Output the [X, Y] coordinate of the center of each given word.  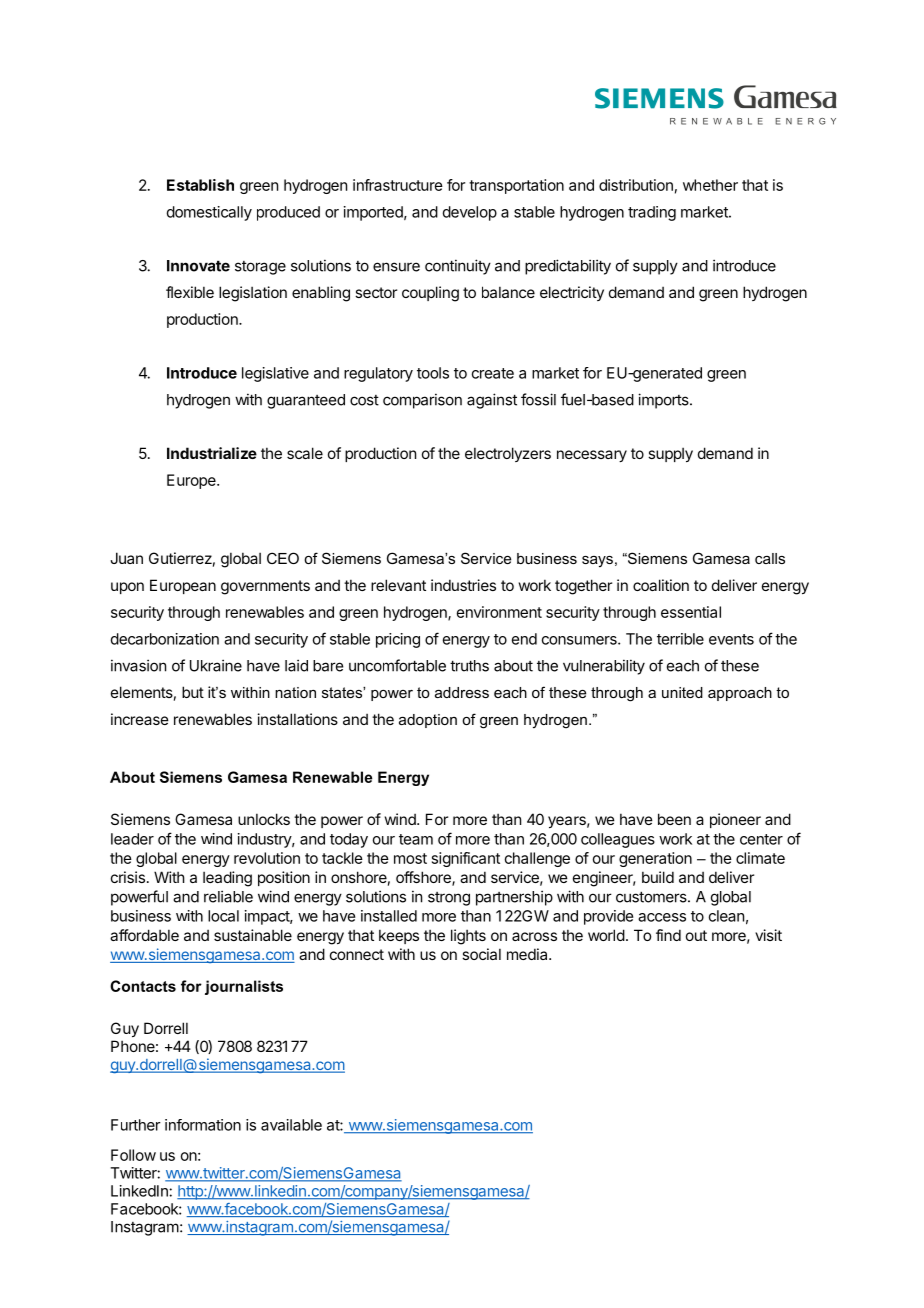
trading [652, 213]
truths [469, 666]
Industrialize [212, 453]
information [203, 1125]
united [682, 692]
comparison [422, 401]
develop [470, 213]
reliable [228, 896]
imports [664, 401]
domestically [209, 213]
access [662, 917]
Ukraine [216, 665]
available [291, 1125]
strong [449, 899]
